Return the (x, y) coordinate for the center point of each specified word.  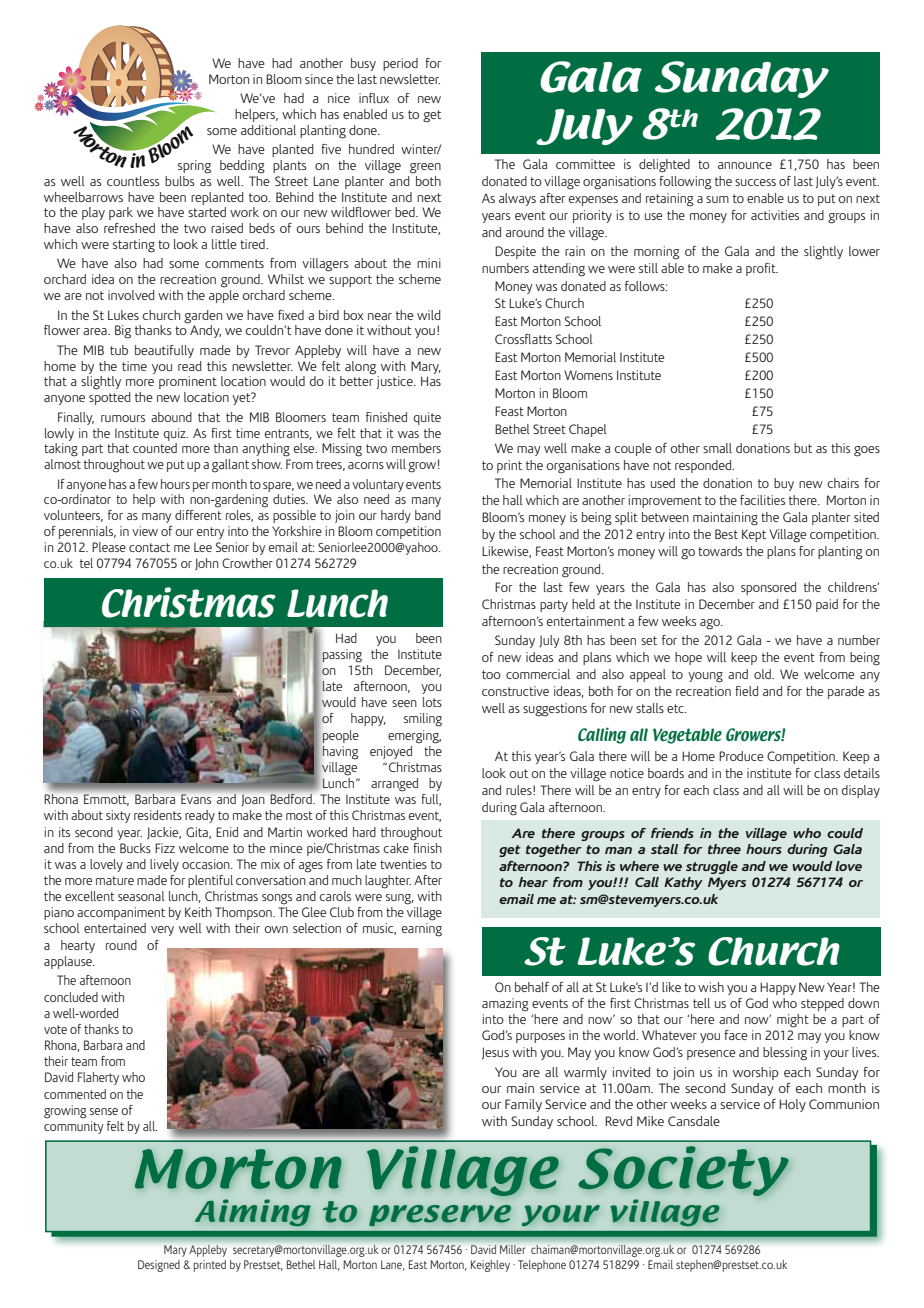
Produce (741, 756)
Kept (754, 535)
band (428, 515)
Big (123, 332)
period (400, 64)
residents (158, 815)
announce (745, 165)
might (793, 1021)
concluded (71, 997)
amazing (505, 1005)
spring (194, 167)
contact (149, 547)
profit (762, 269)
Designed (159, 1266)
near (380, 316)
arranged (394, 785)
